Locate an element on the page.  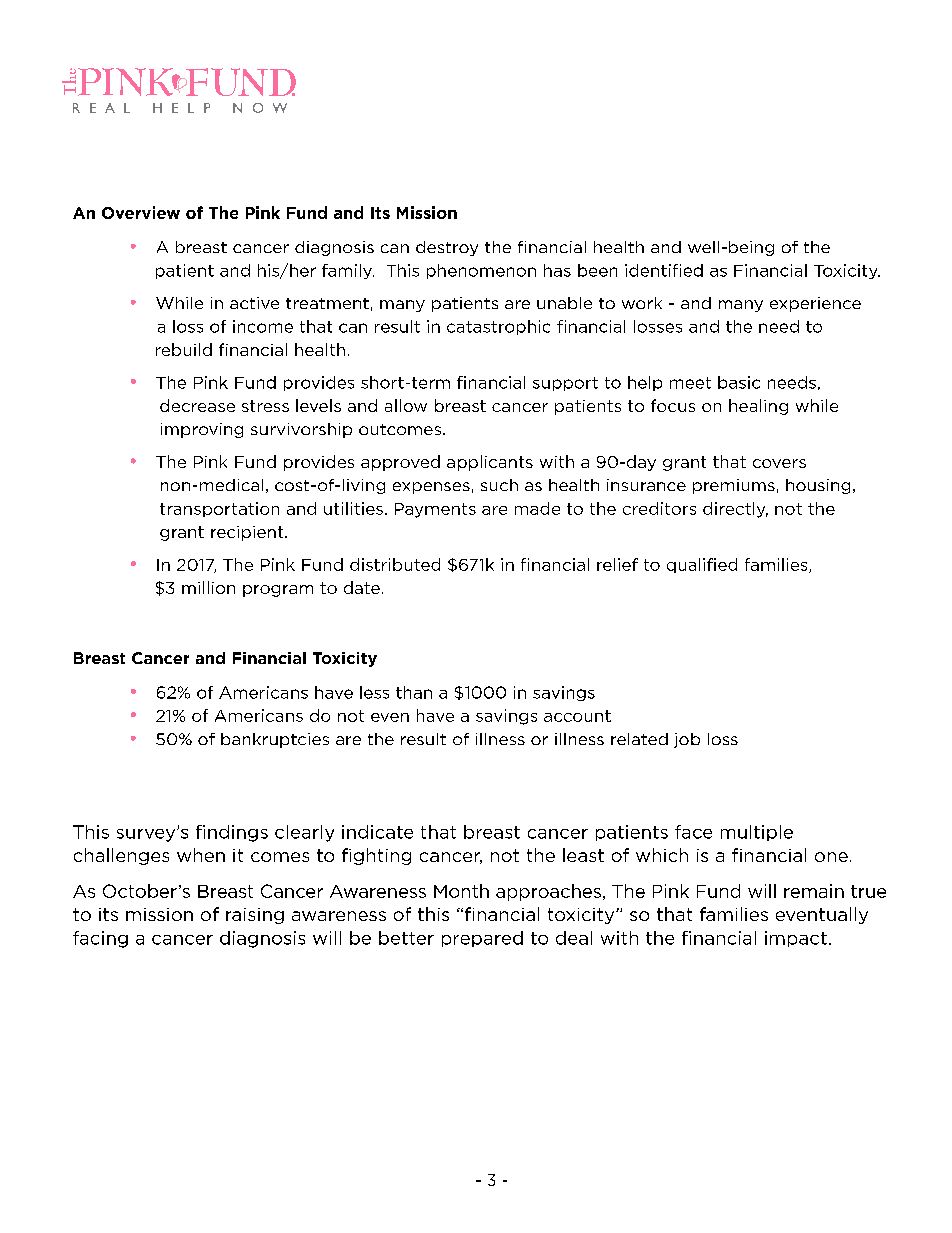
distributed is located at coordinates (395, 564).
